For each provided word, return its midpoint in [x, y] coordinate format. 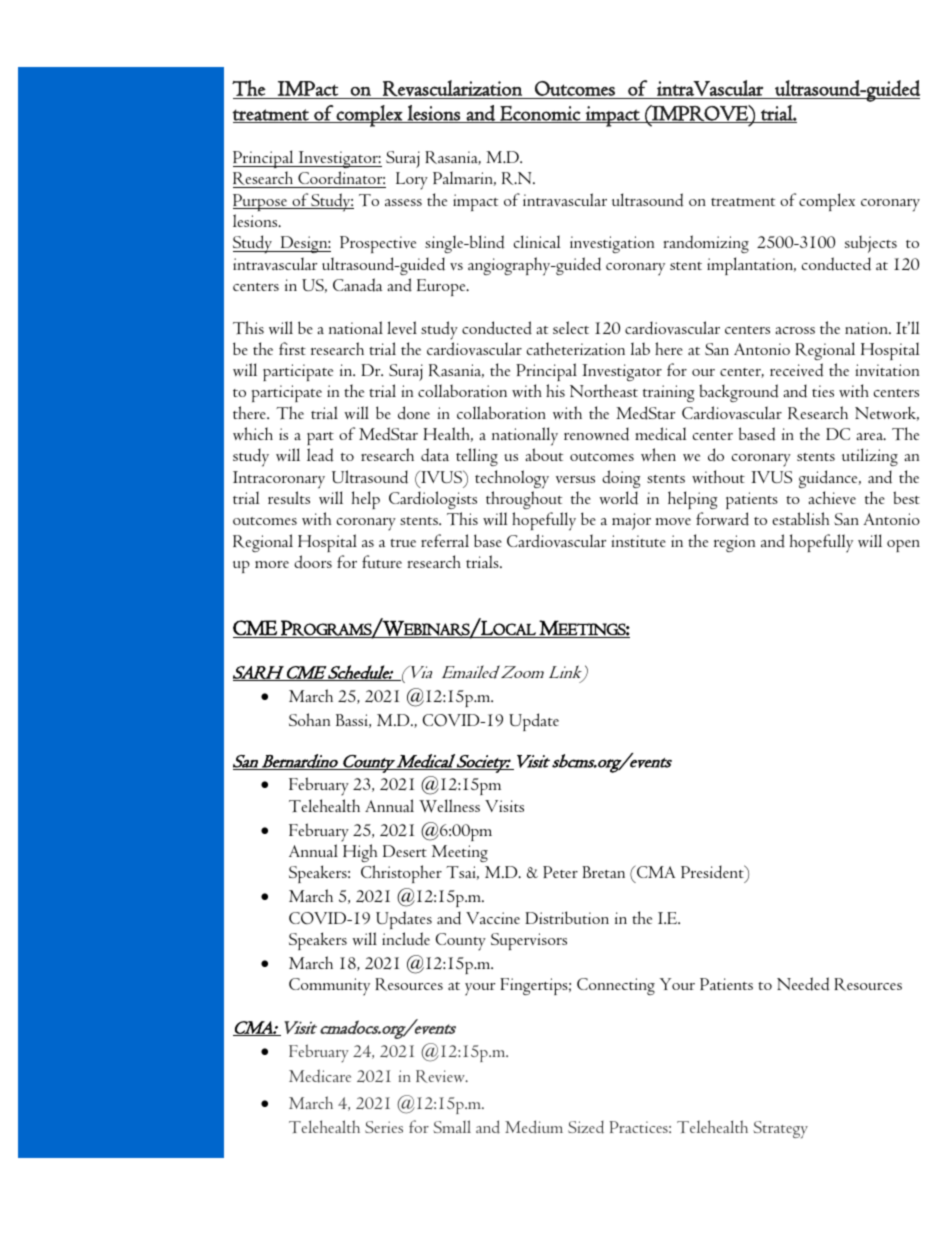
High [360, 853]
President [713, 873]
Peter [560, 872]
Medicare [320, 1076]
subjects [871, 244]
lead [320, 455]
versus [575, 479]
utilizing [870, 457]
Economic [540, 114]
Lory [412, 181]
